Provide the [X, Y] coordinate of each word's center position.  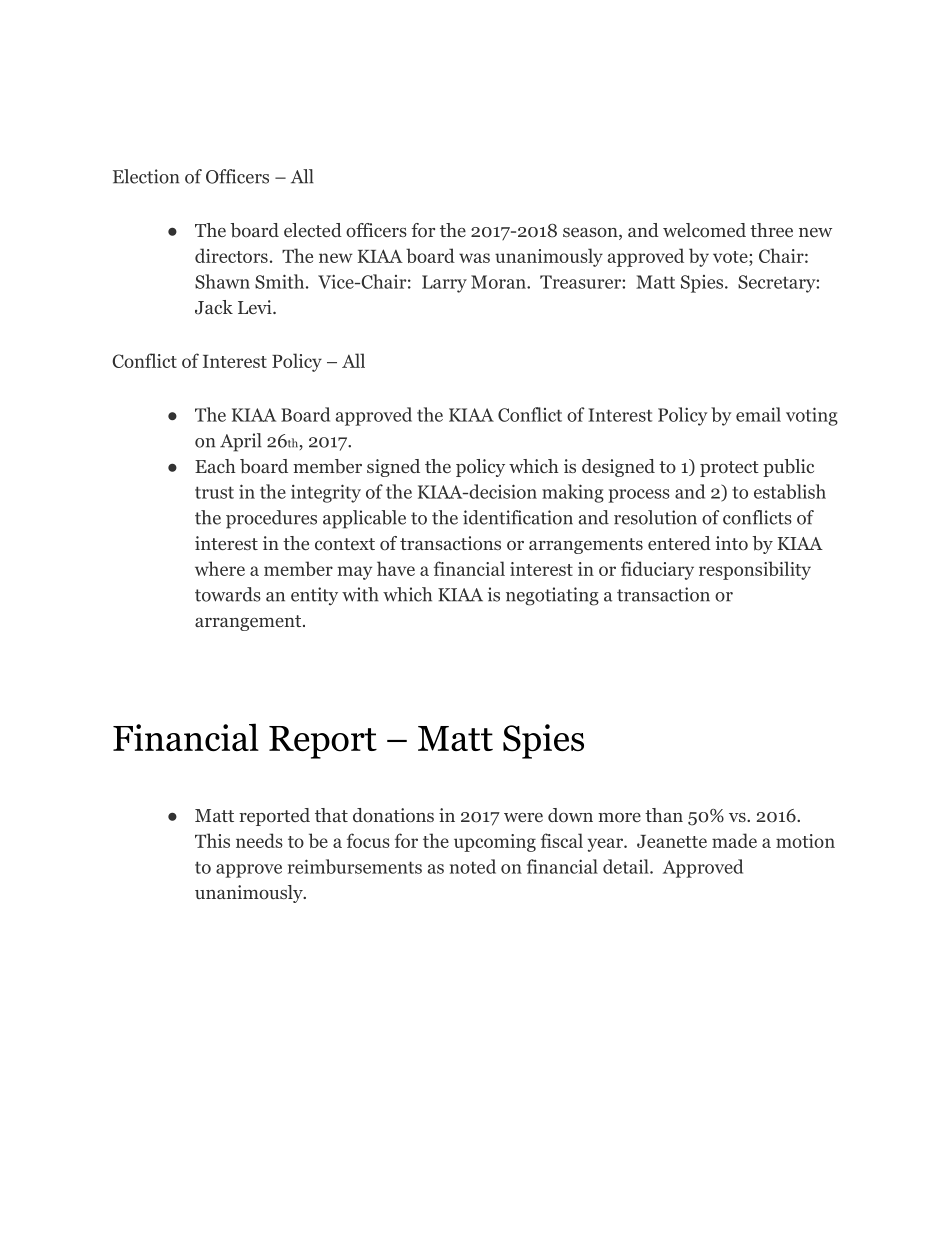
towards [228, 594]
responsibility [755, 570]
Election [146, 176]
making [573, 493]
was [474, 258]
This [212, 840]
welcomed [704, 230]
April [241, 442]
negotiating [552, 596]
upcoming [495, 843]
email [758, 414]
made [734, 840]
